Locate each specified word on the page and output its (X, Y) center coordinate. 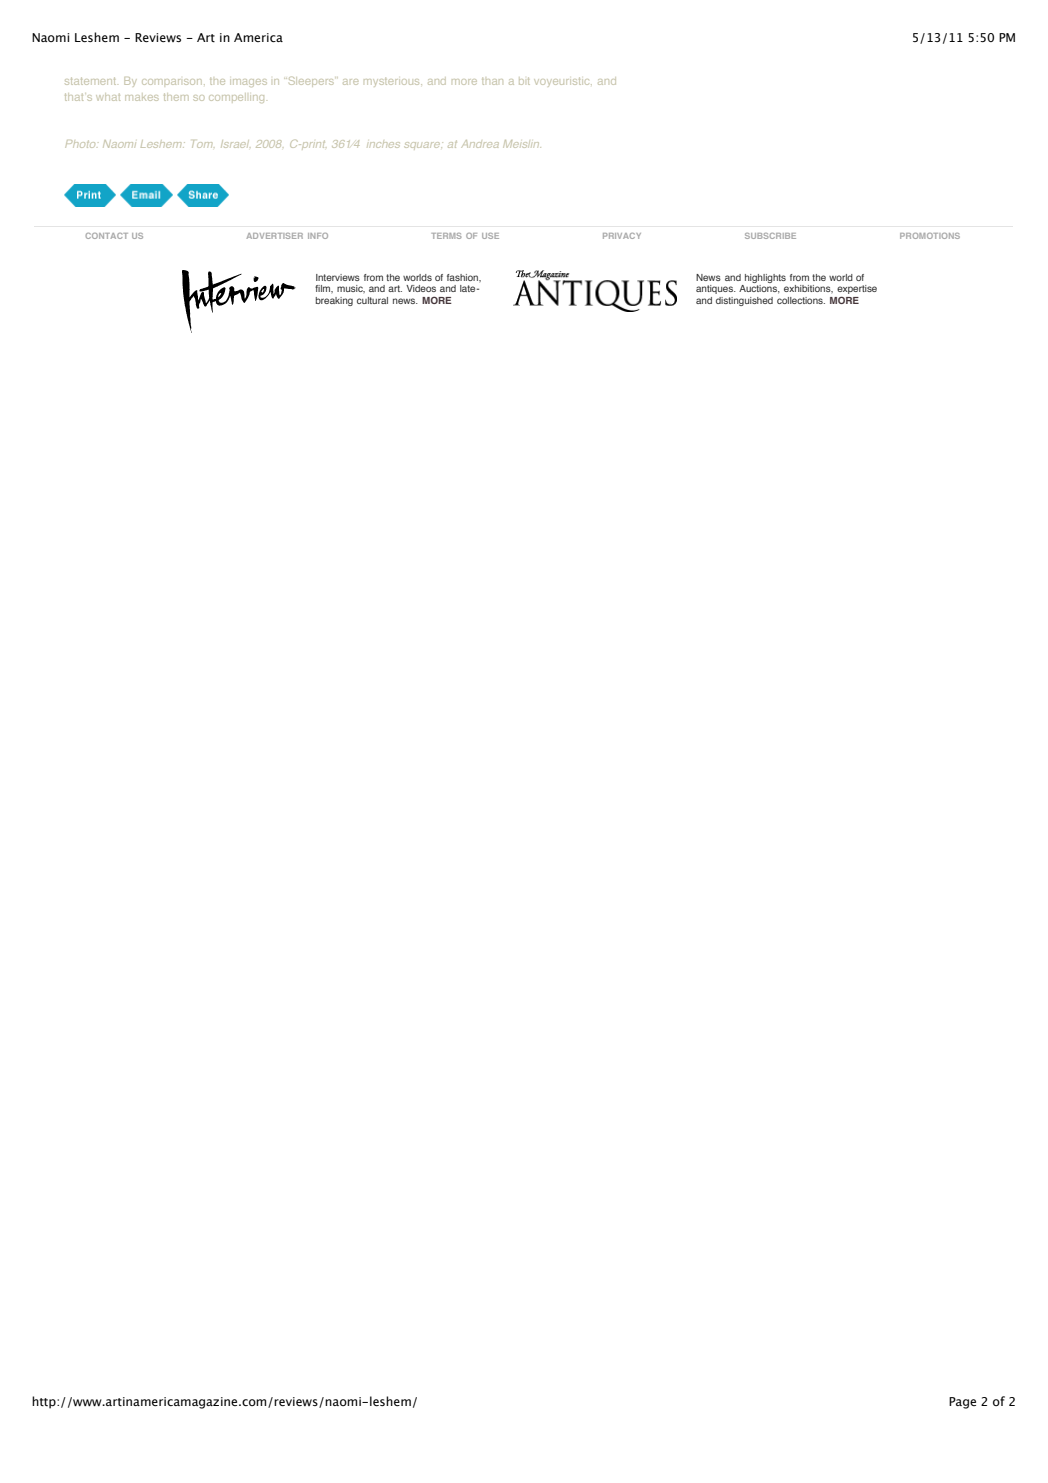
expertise (857, 291)
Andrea (480, 144)
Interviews (338, 277)
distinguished (744, 301)
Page (962, 1403)
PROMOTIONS (930, 236)
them (176, 97)
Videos (421, 288)
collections (801, 300)
